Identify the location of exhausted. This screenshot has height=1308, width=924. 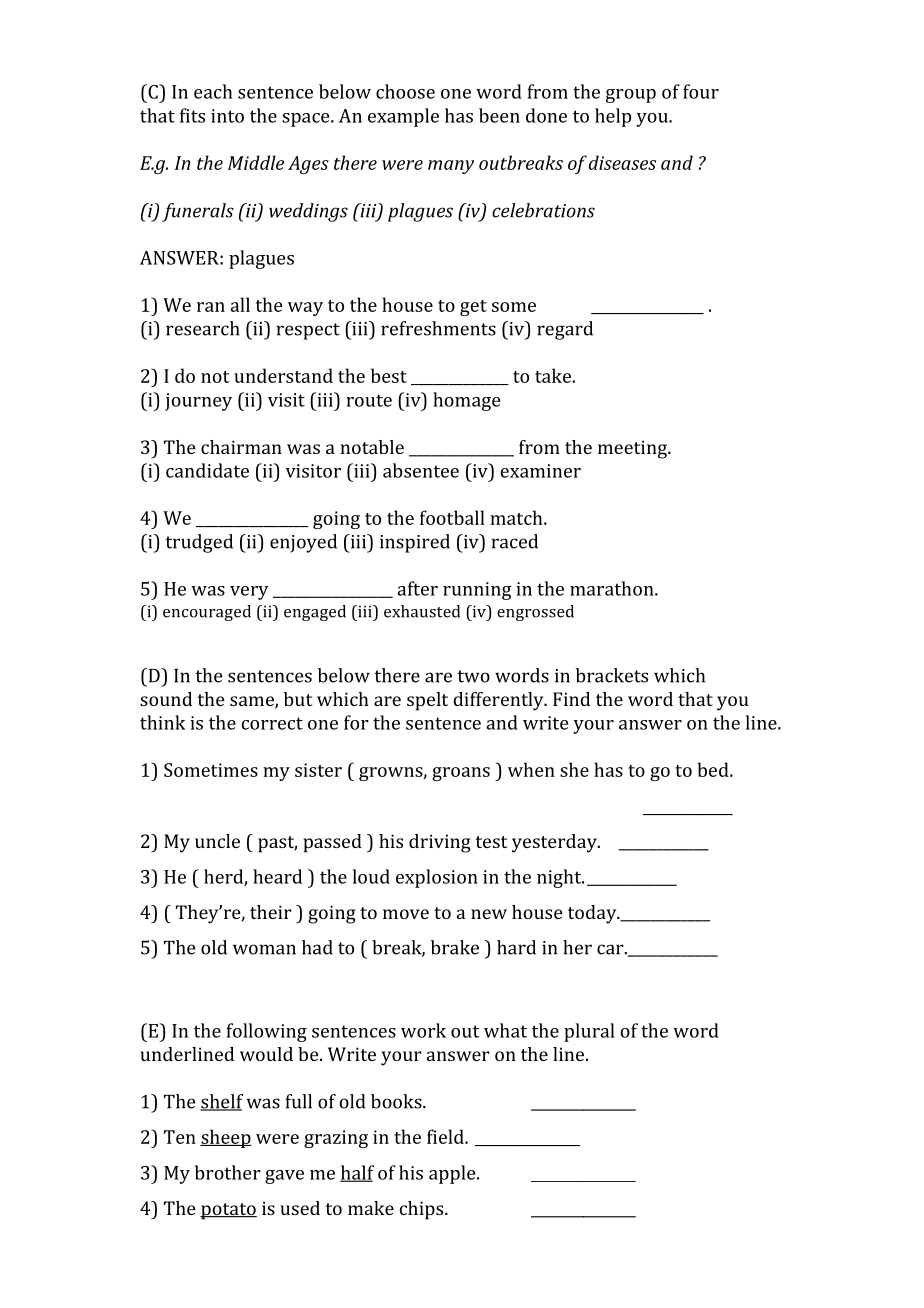
(422, 611).
